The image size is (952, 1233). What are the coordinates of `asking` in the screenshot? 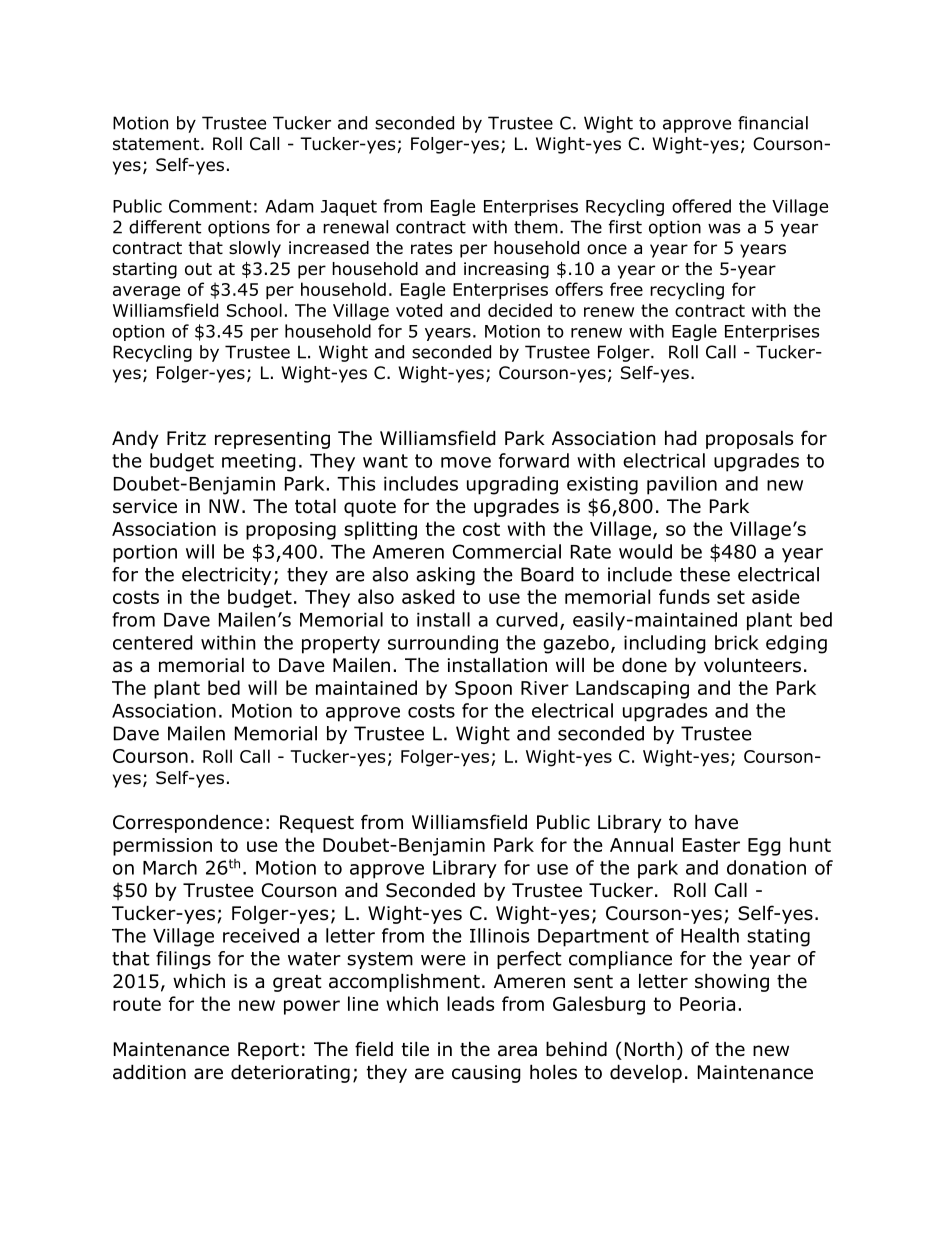 It's located at (445, 576).
